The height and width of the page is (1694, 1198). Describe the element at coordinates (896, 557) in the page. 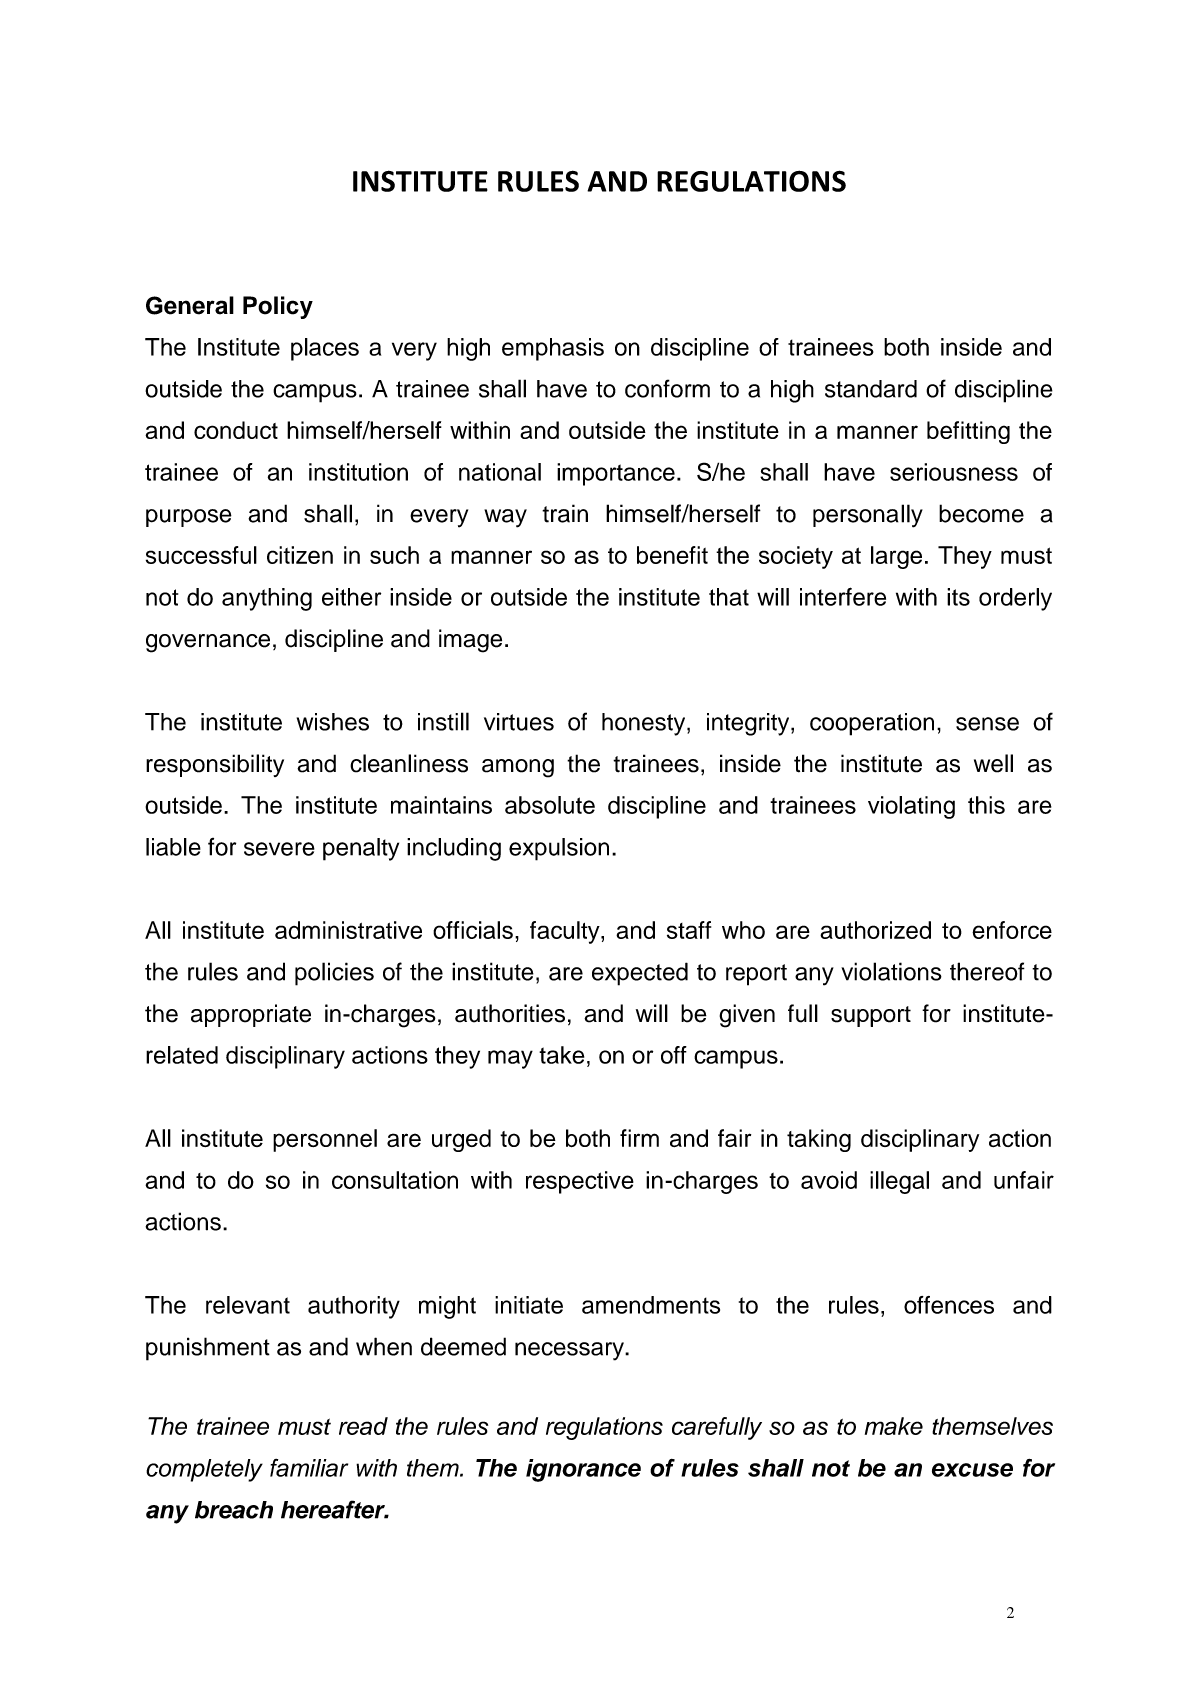

I see `large` at that location.
